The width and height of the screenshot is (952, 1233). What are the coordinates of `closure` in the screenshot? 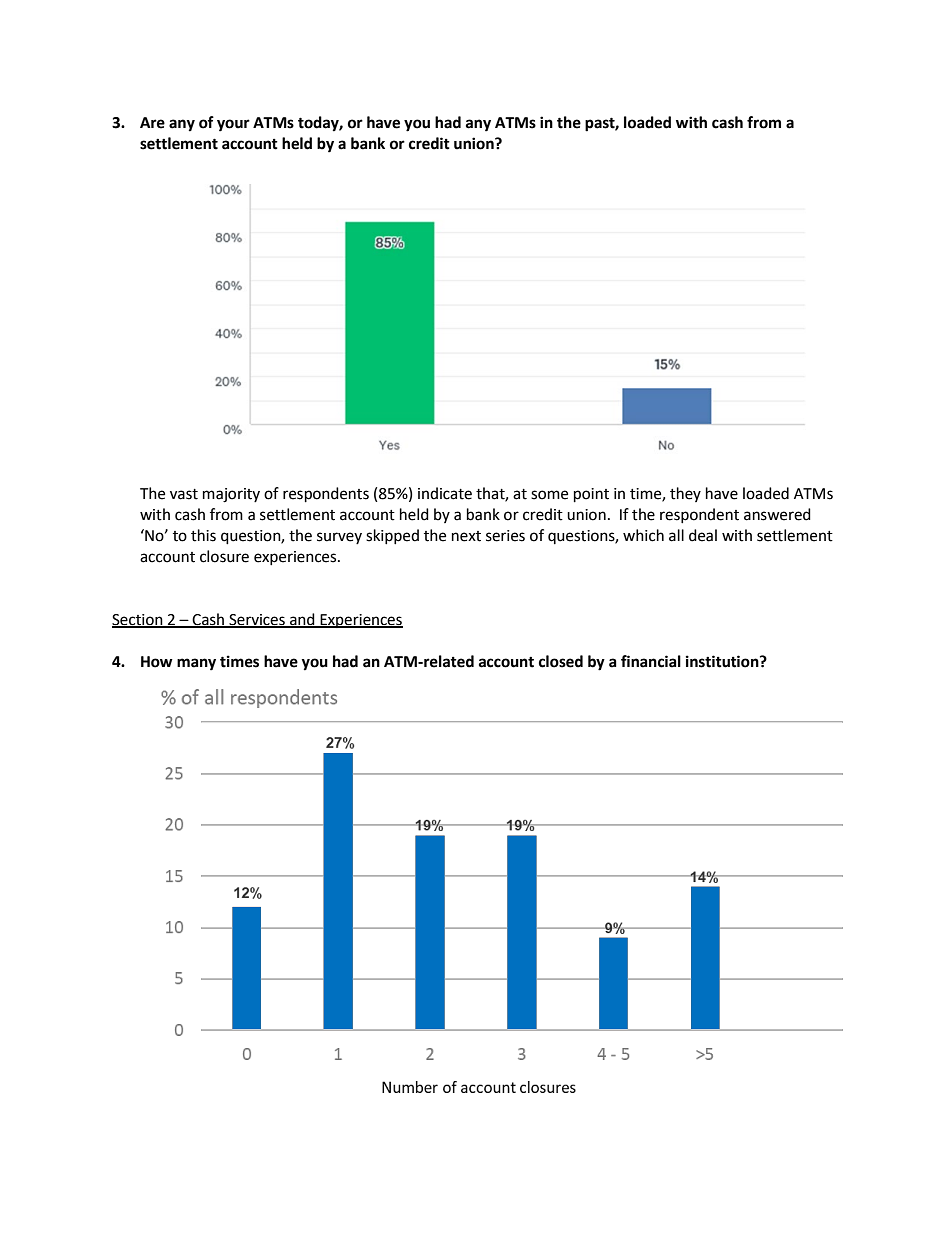 It's located at (224, 556).
